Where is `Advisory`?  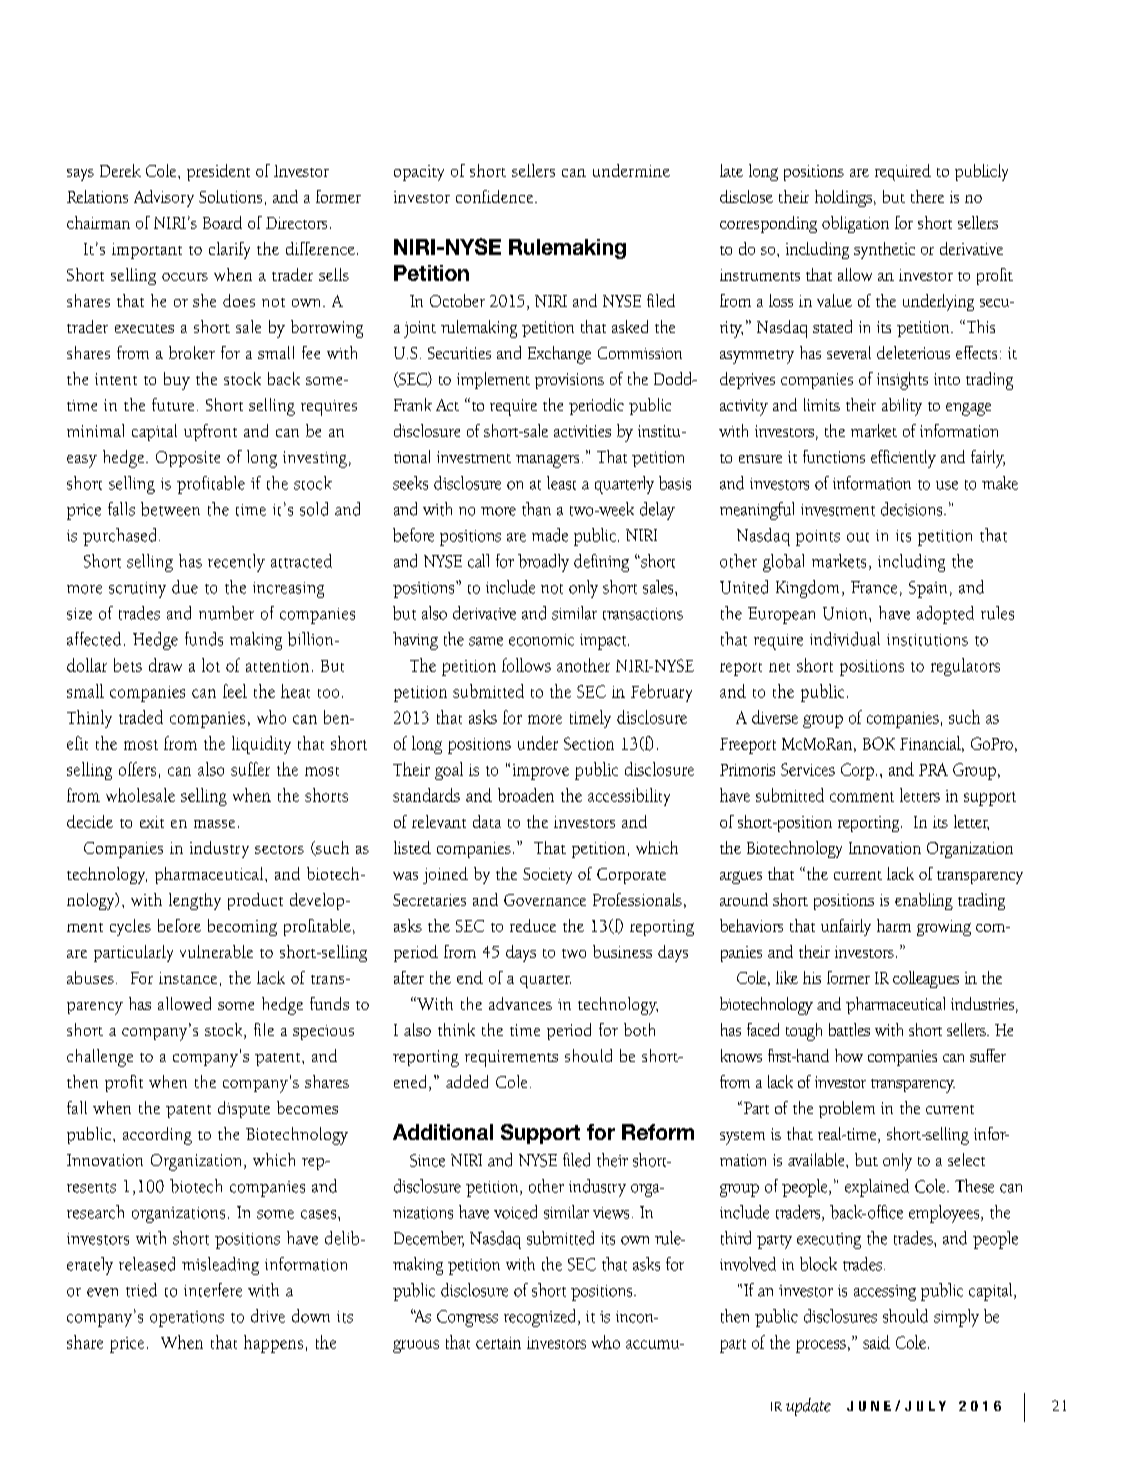
Advisory is located at coordinates (164, 198).
